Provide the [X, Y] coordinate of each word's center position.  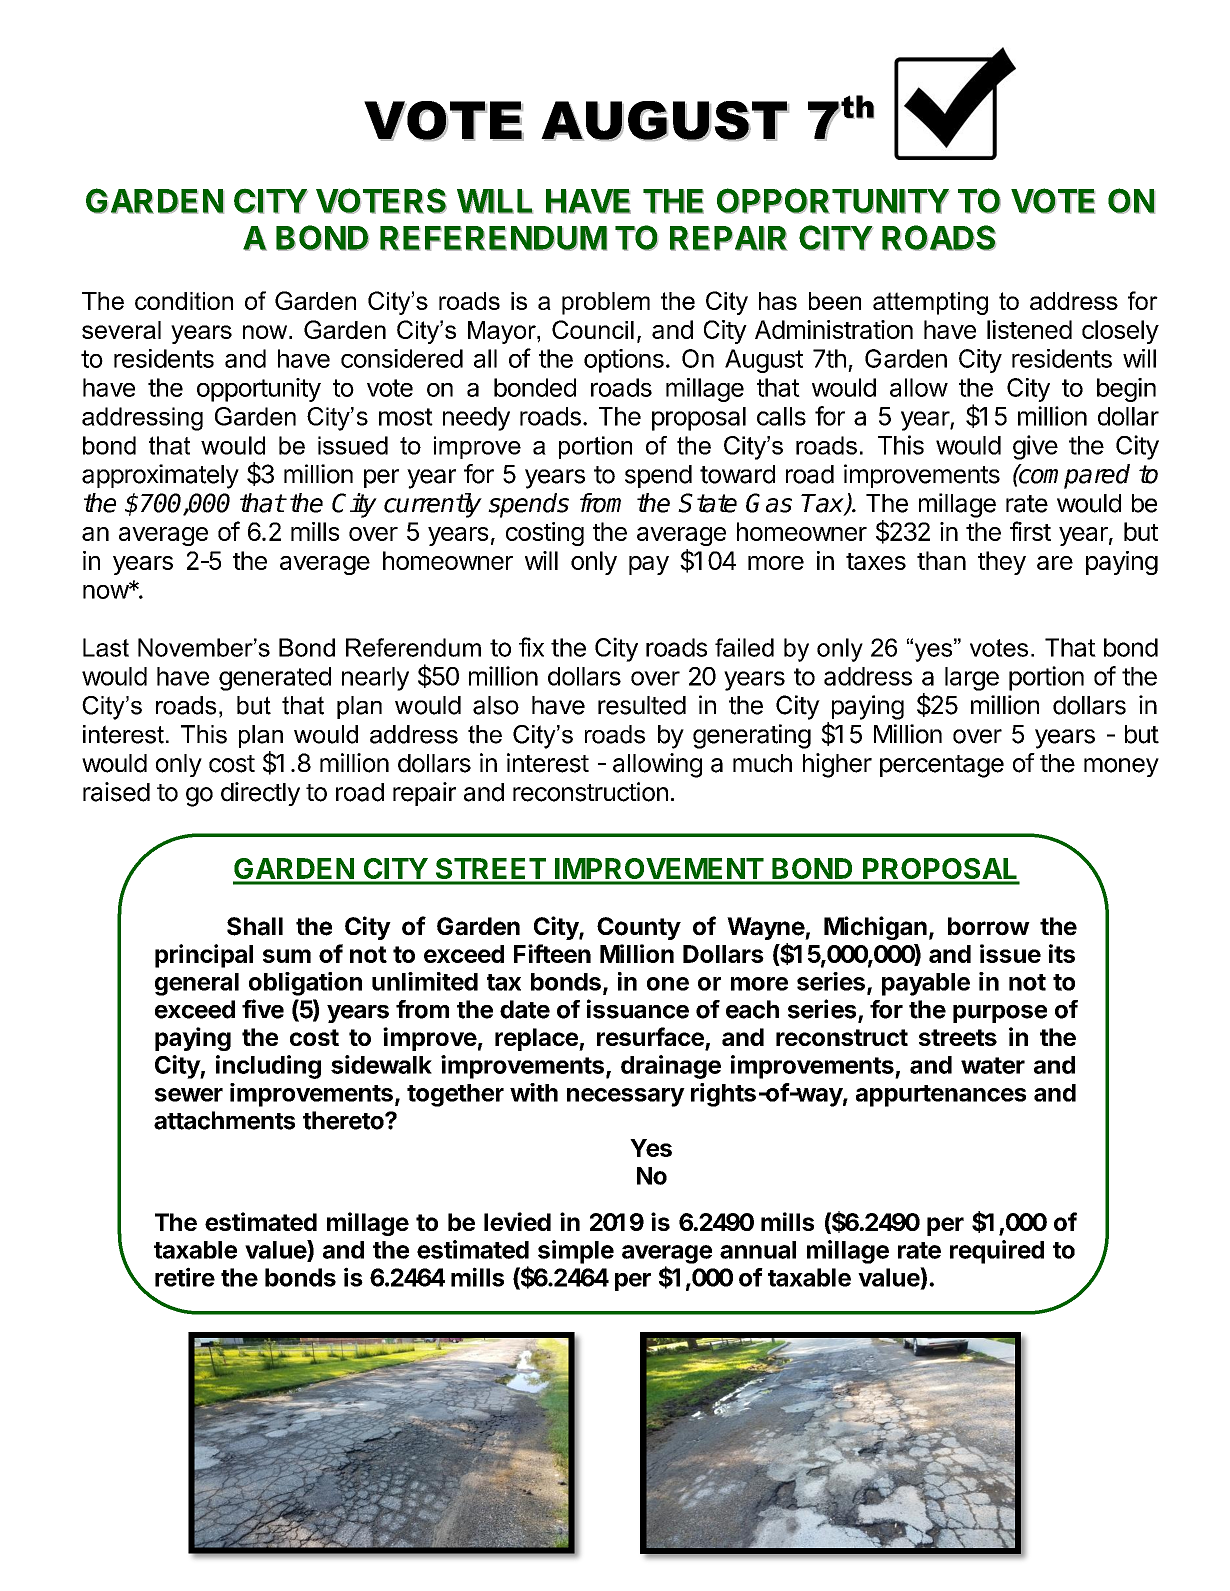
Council [593, 329]
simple [576, 1252]
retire [185, 1277]
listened [1029, 329]
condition [184, 301]
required [997, 1252]
